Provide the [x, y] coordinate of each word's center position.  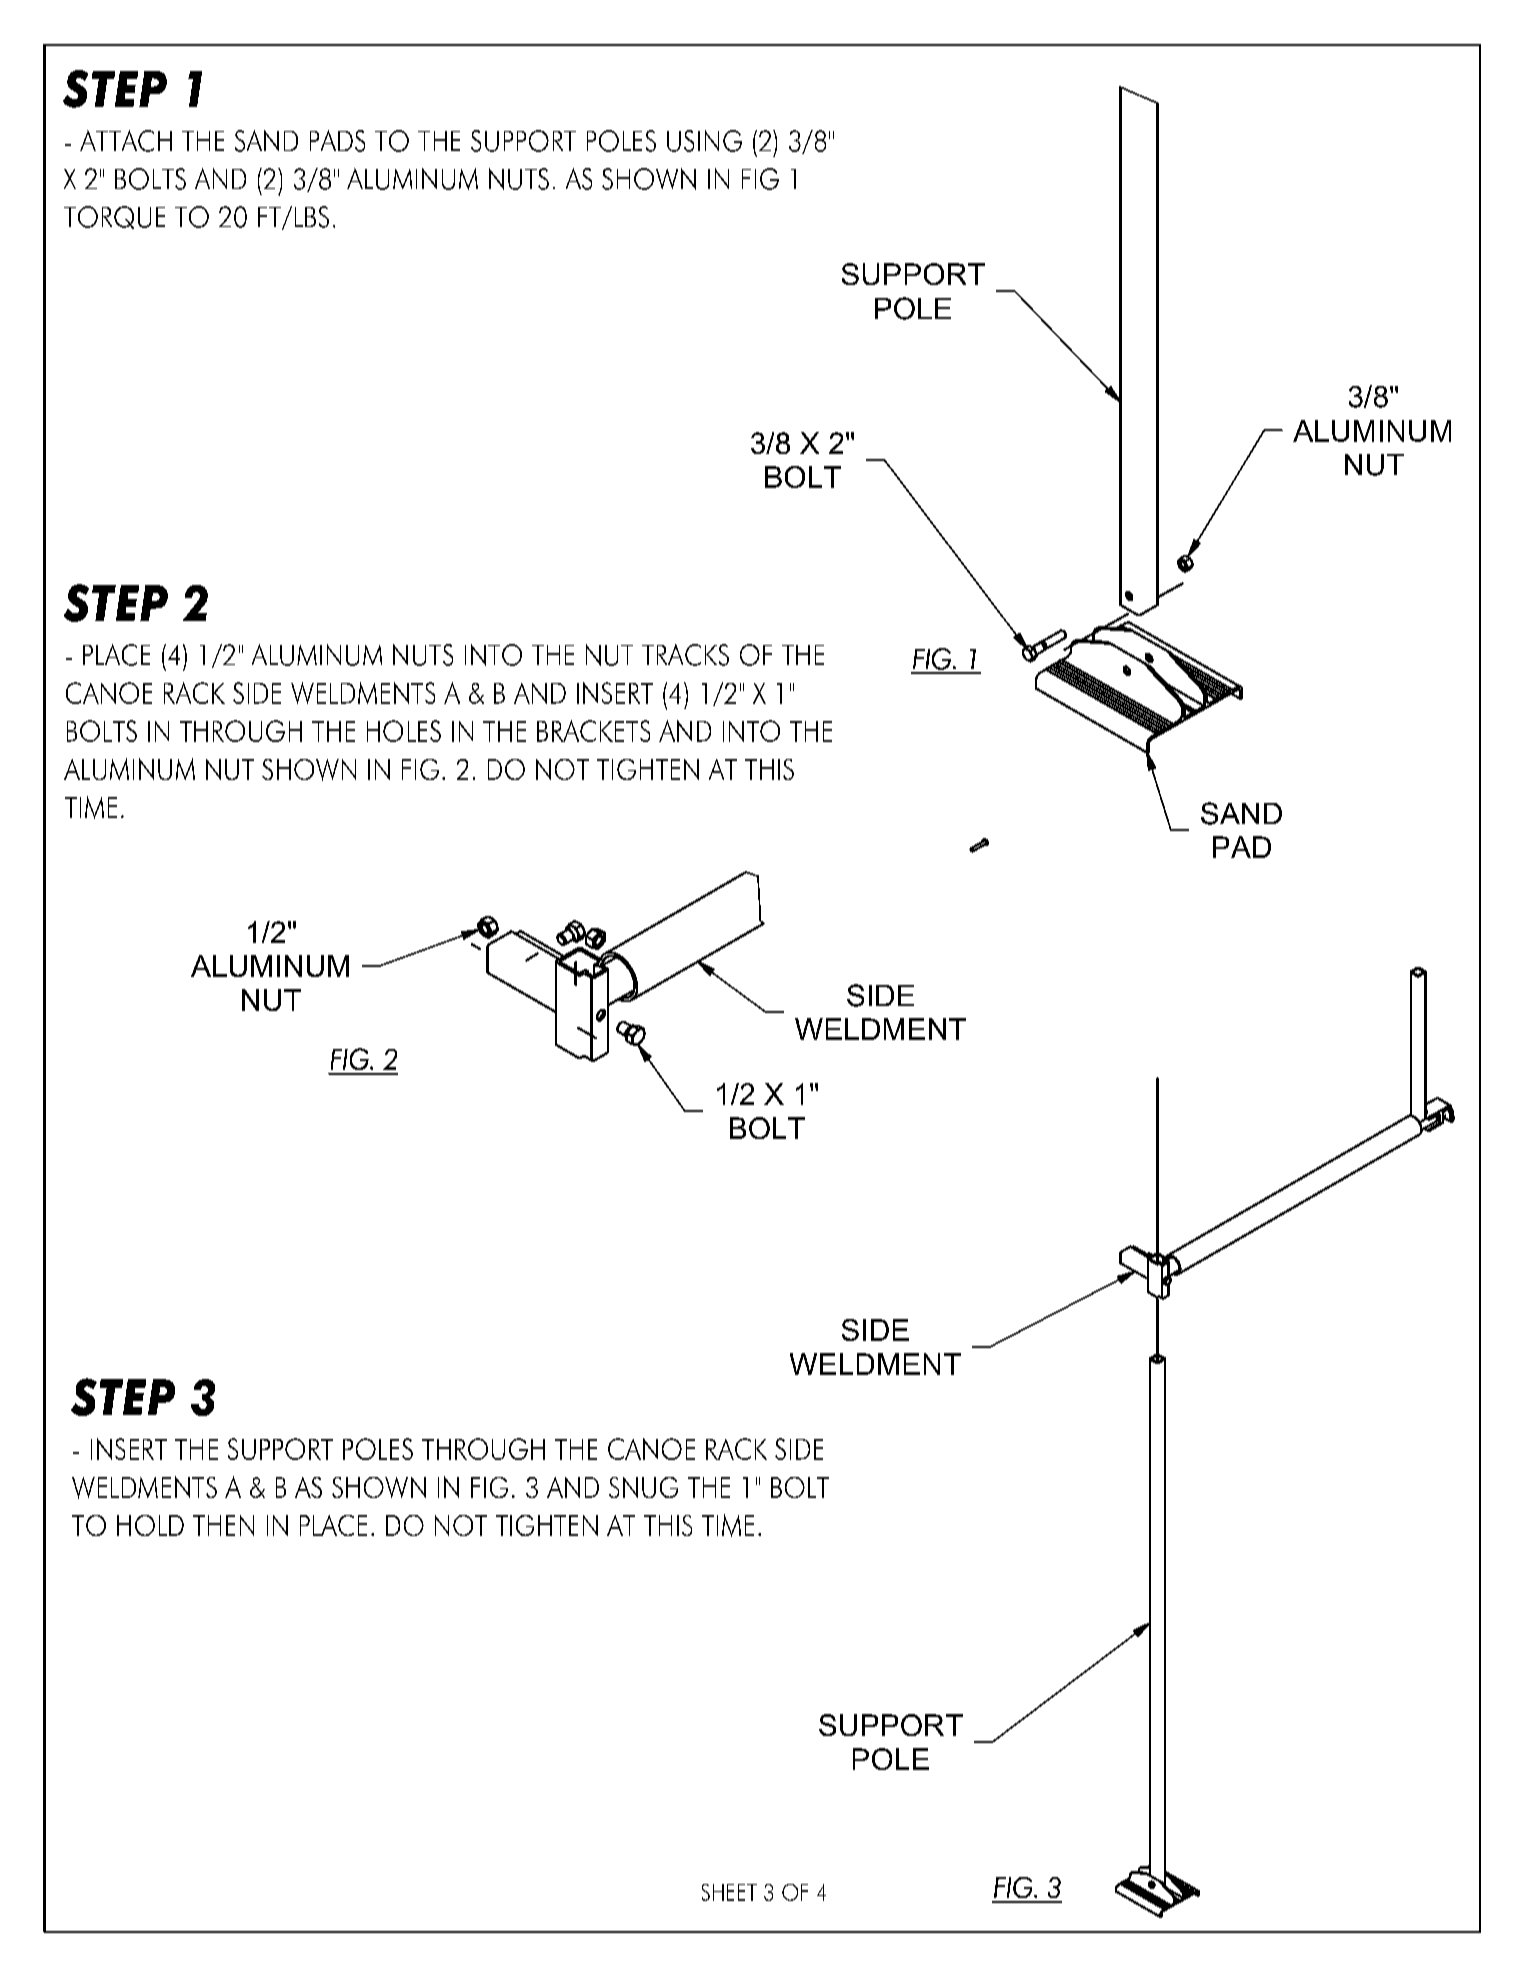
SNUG [643, 1487]
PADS [337, 141]
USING [704, 141]
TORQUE [114, 217]
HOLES [404, 731]
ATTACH [126, 141]
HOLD [150, 1525]
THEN [223, 1525]
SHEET [729, 1892]
